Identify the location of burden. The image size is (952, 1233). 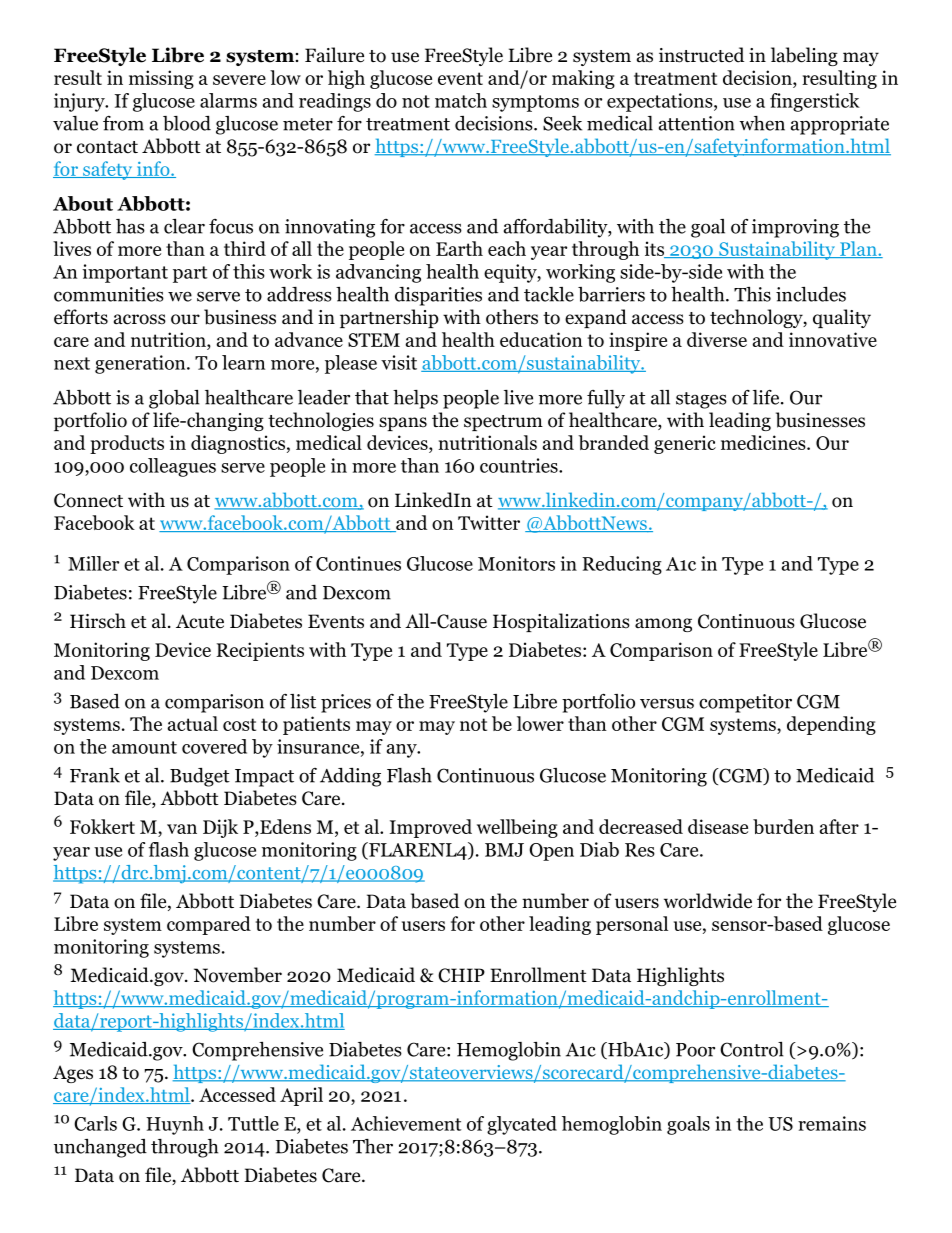
(783, 826).
